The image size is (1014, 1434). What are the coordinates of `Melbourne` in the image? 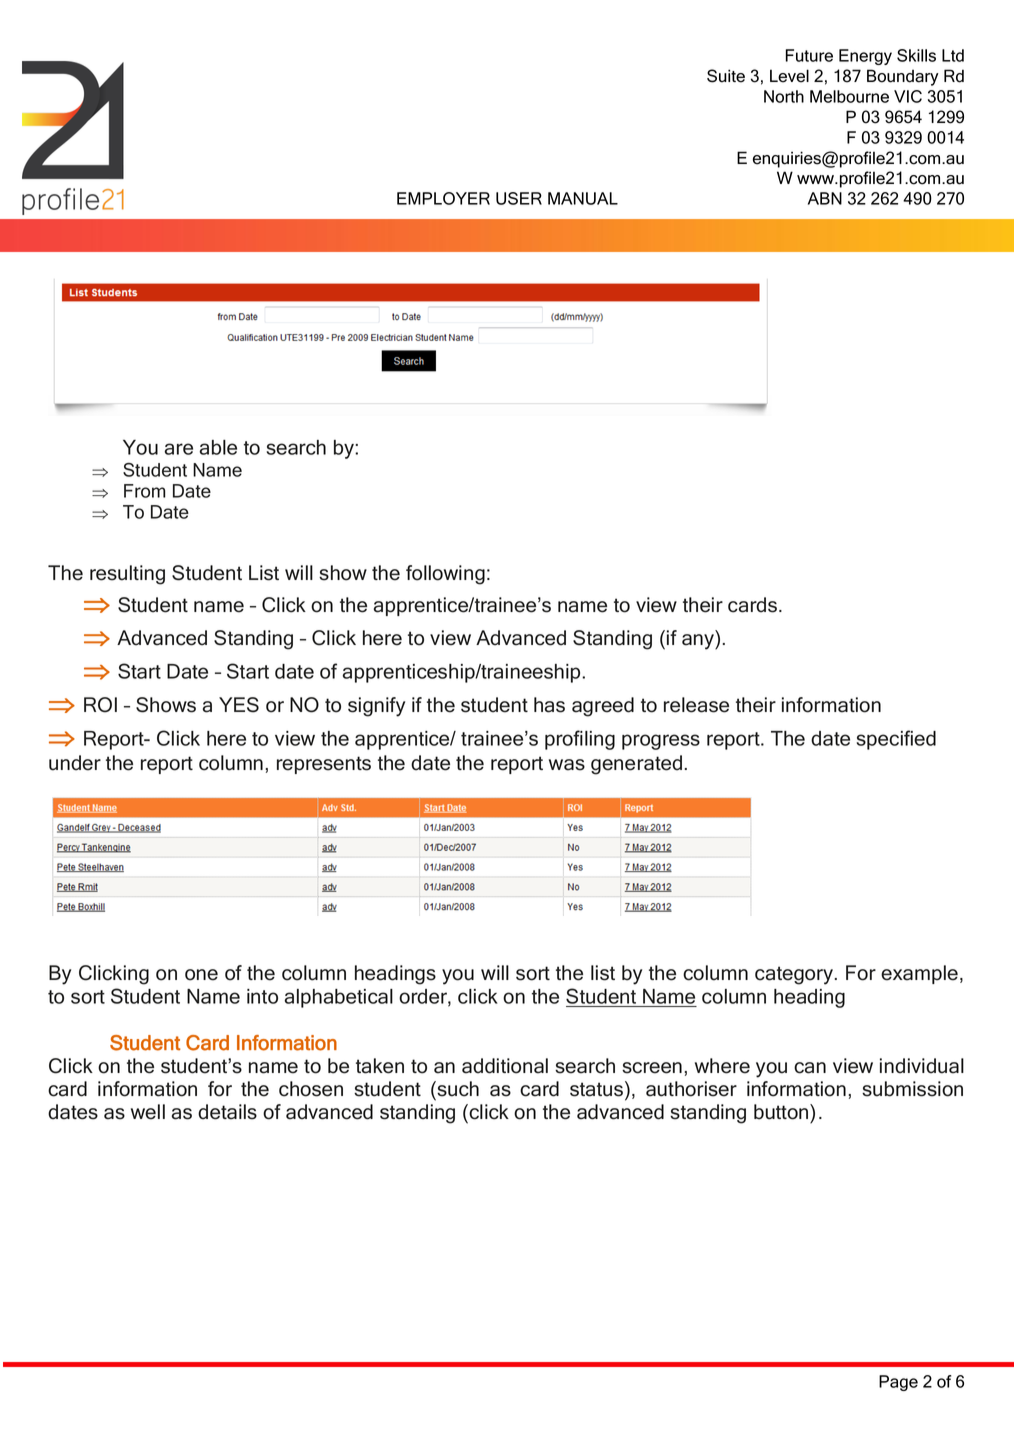 It's located at (849, 96).
